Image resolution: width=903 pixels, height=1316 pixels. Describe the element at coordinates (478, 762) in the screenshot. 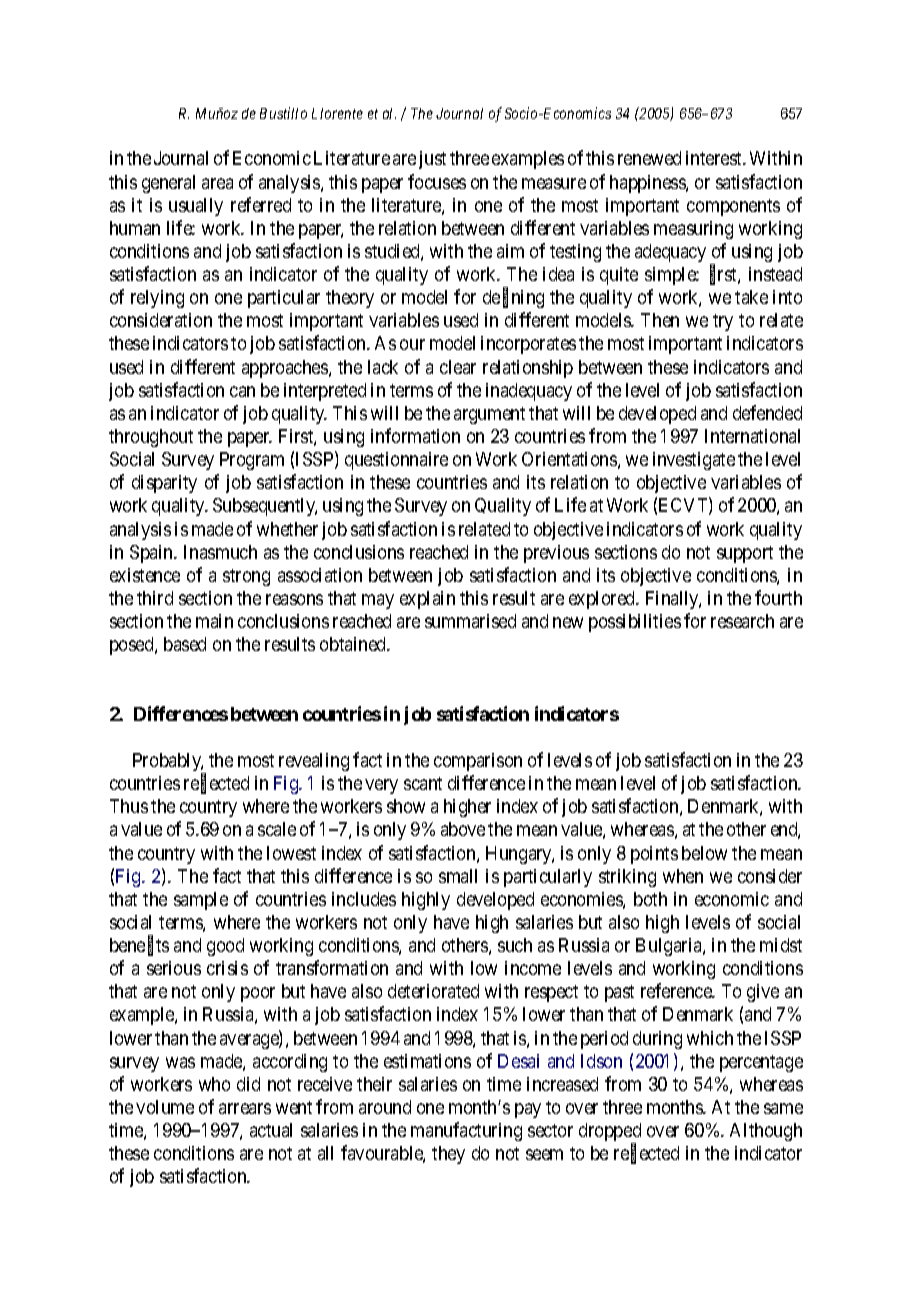

I see `comparison` at that location.
